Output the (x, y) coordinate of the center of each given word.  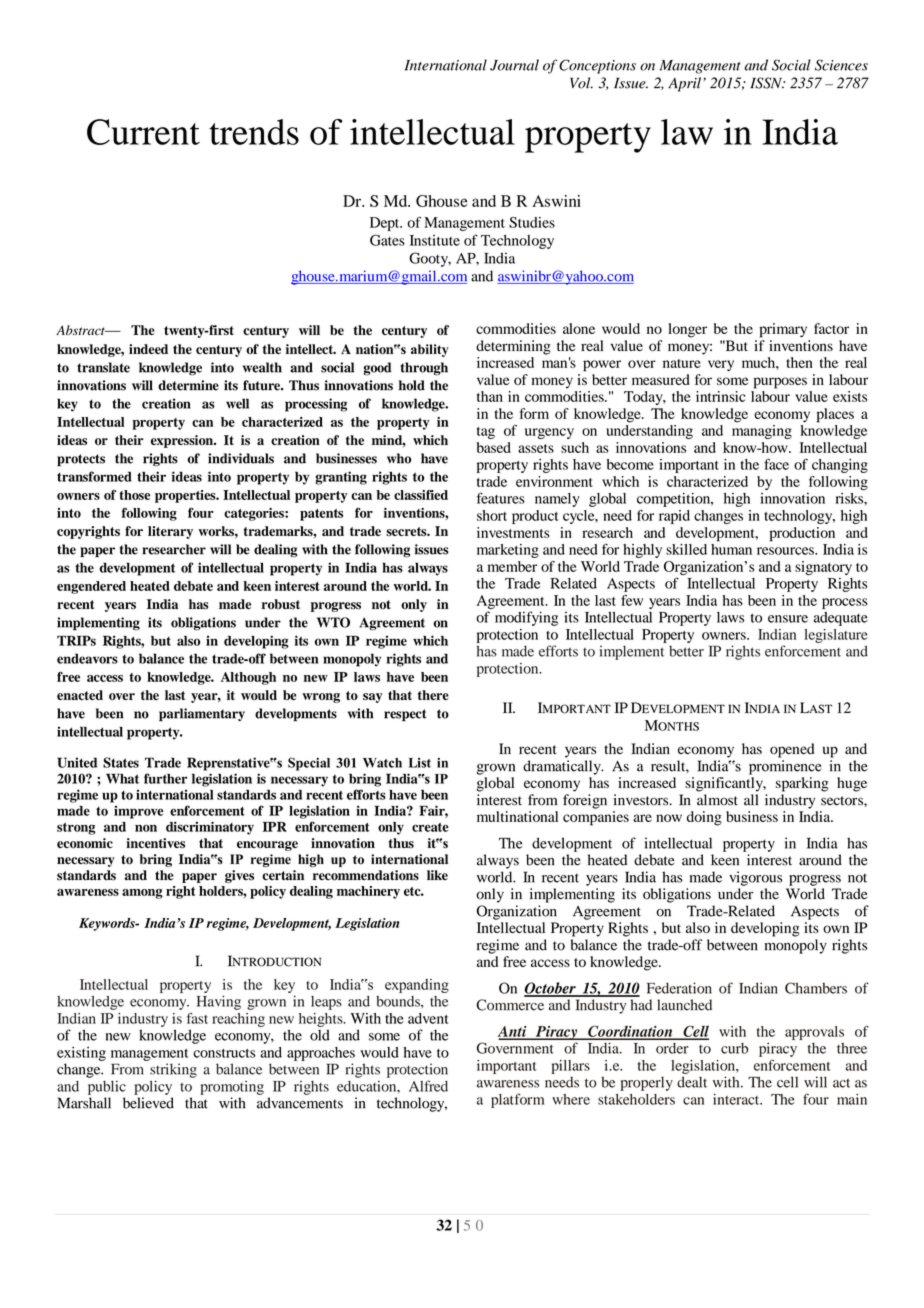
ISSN (767, 83)
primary (783, 330)
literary (170, 532)
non (146, 828)
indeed (148, 349)
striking (173, 1070)
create (430, 827)
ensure (788, 619)
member (512, 566)
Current (143, 132)
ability (430, 350)
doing (704, 818)
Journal (514, 65)
